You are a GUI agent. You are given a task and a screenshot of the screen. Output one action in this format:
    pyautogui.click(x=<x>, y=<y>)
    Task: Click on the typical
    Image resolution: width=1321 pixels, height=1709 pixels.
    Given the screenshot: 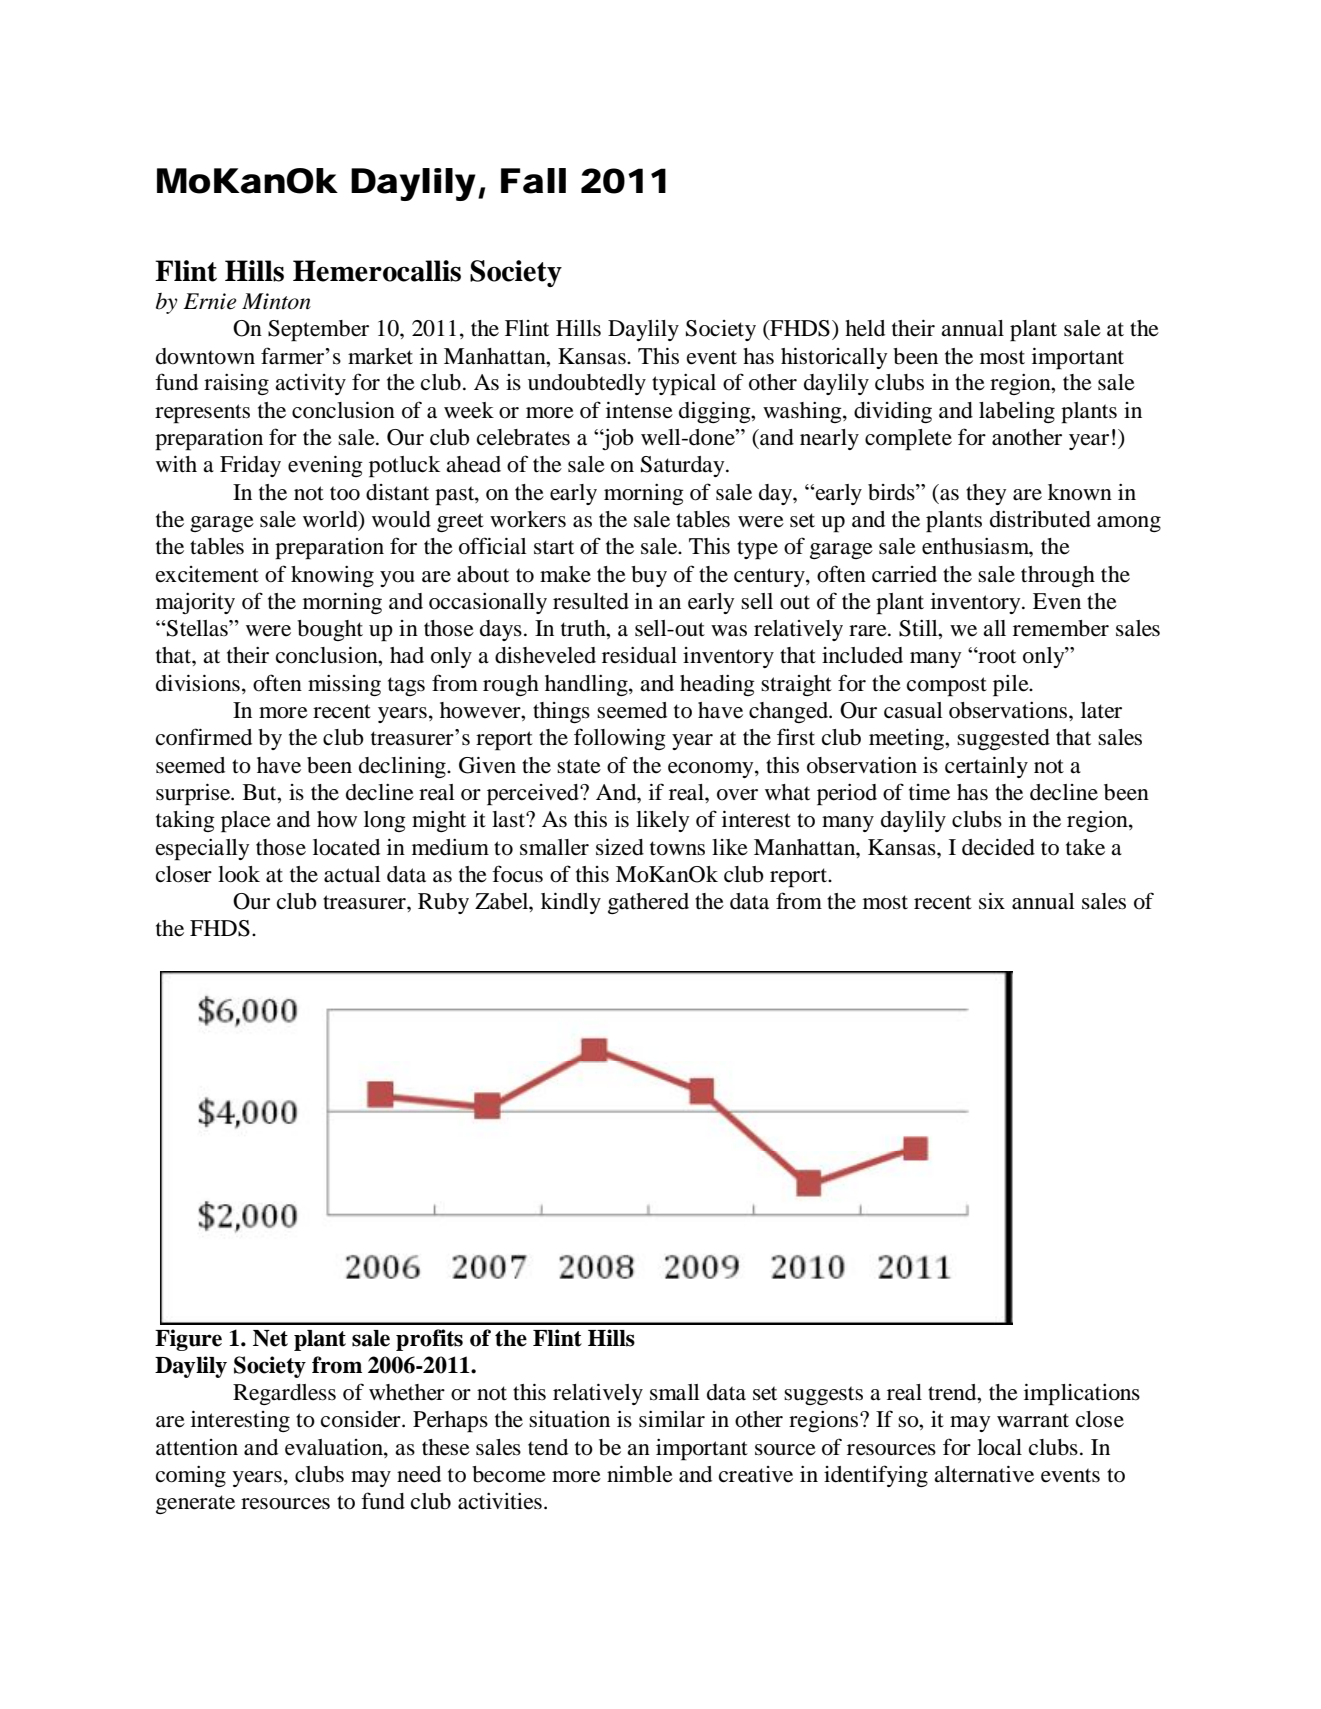 What is the action you would take?
    pyautogui.click(x=684, y=385)
